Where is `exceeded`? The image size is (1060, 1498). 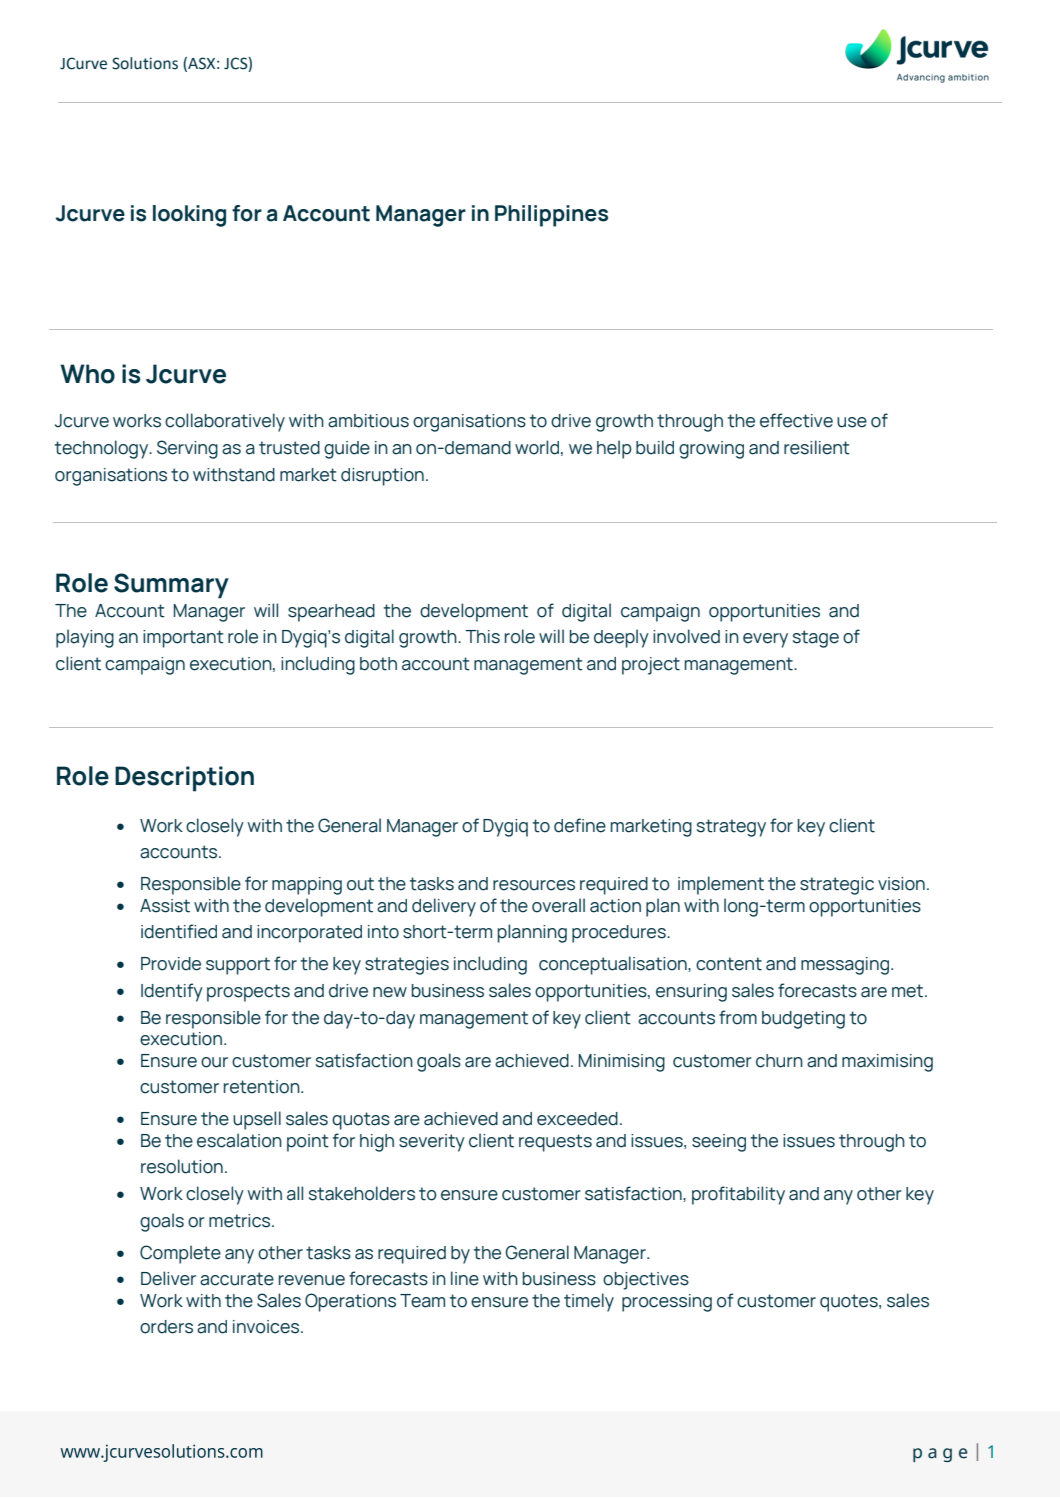 exceeded is located at coordinates (577, 1119).
